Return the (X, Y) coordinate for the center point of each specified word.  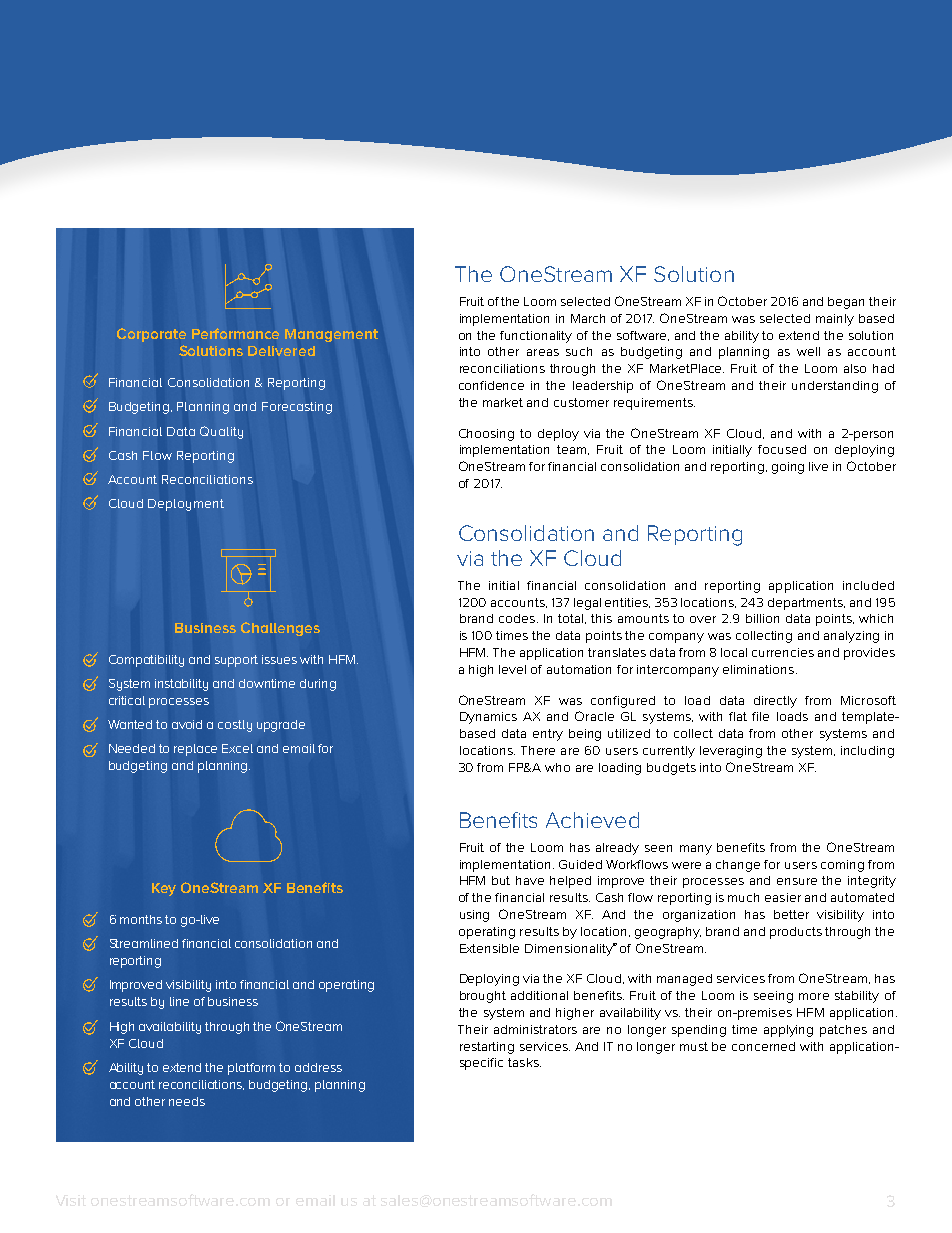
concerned (763, 1046)
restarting (487, 1048)
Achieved (592, 820)
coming (842, 866)
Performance (235, 333)
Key (164, 889)
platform (251, 1069)
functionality (536, 337)
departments (806, 604)
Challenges (280, 629)
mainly (835, 320)
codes (518, 618)
